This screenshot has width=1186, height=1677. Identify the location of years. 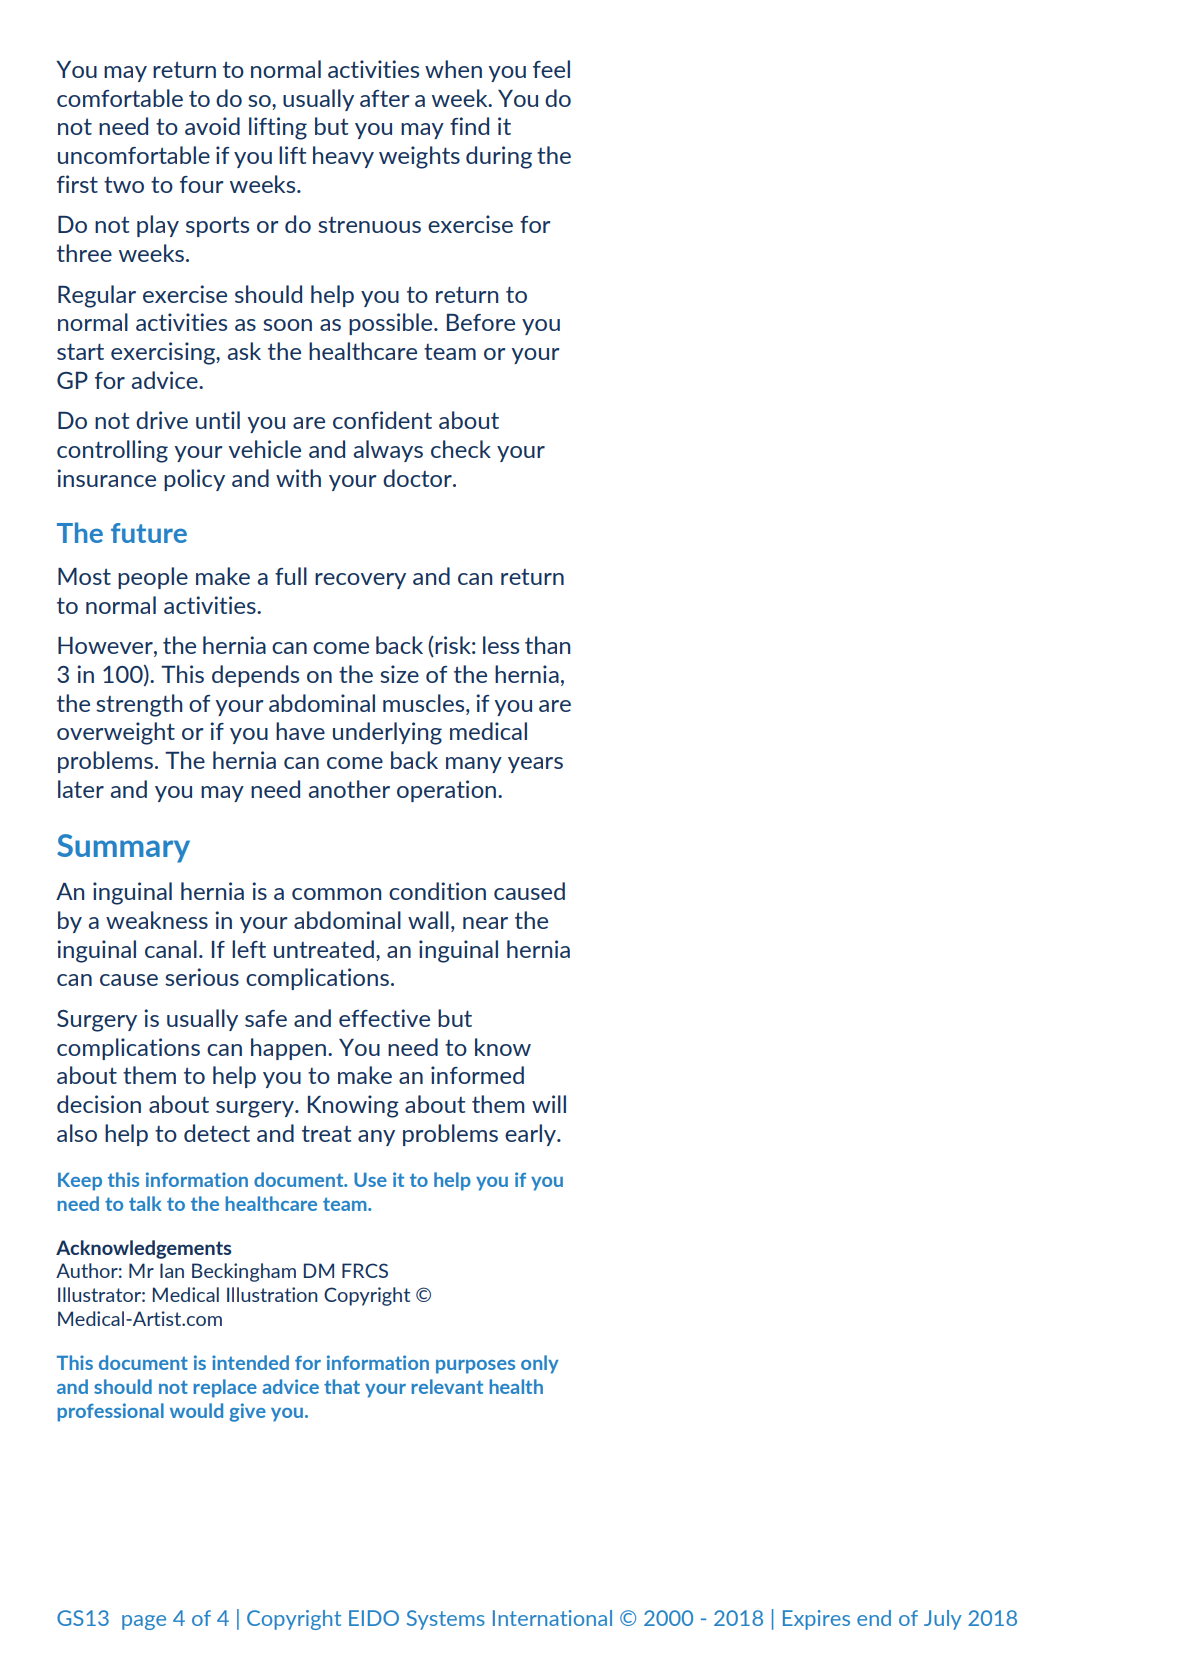
(535, 765).
